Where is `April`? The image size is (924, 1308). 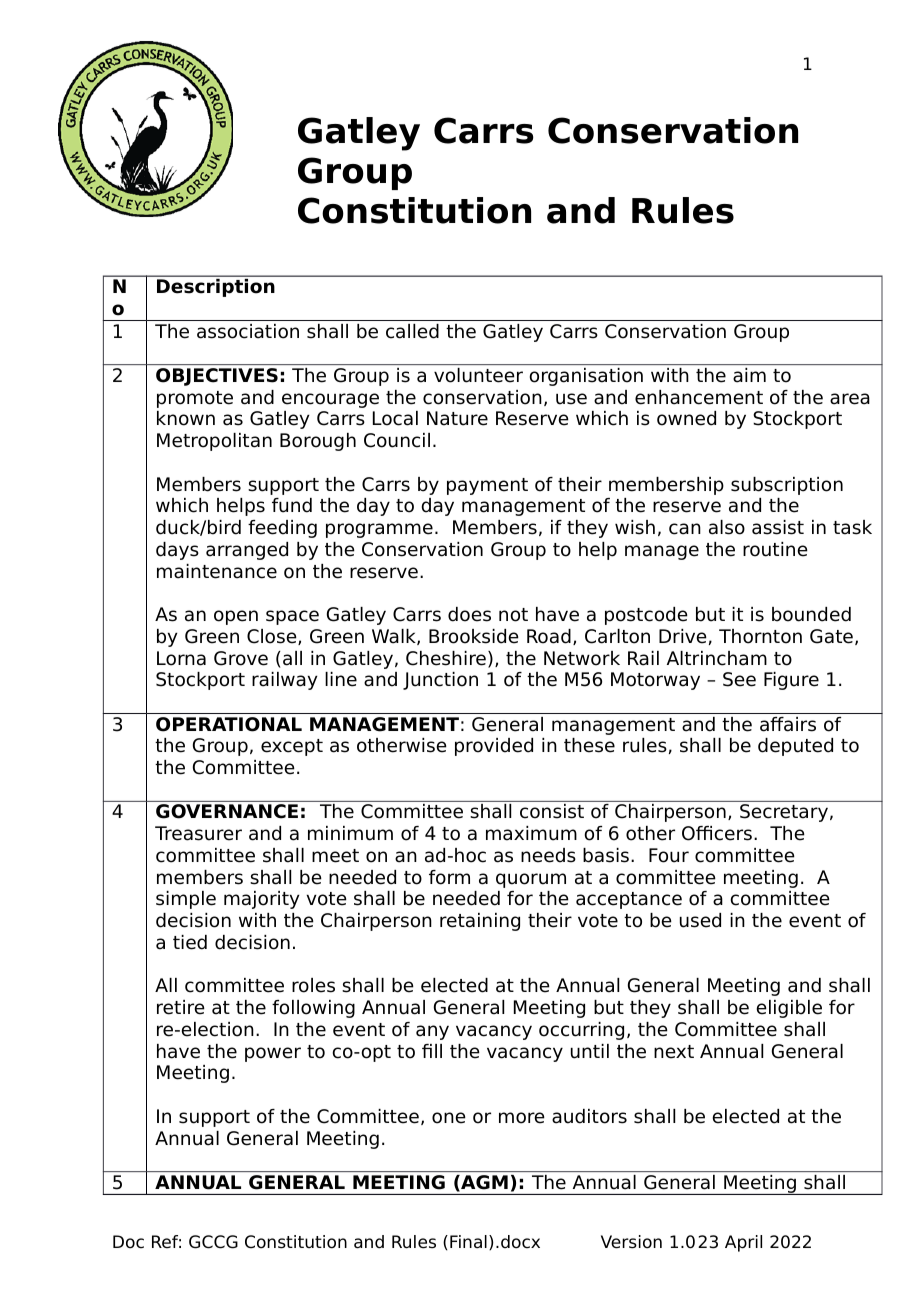
April is located at coordinates (743, 1243).
